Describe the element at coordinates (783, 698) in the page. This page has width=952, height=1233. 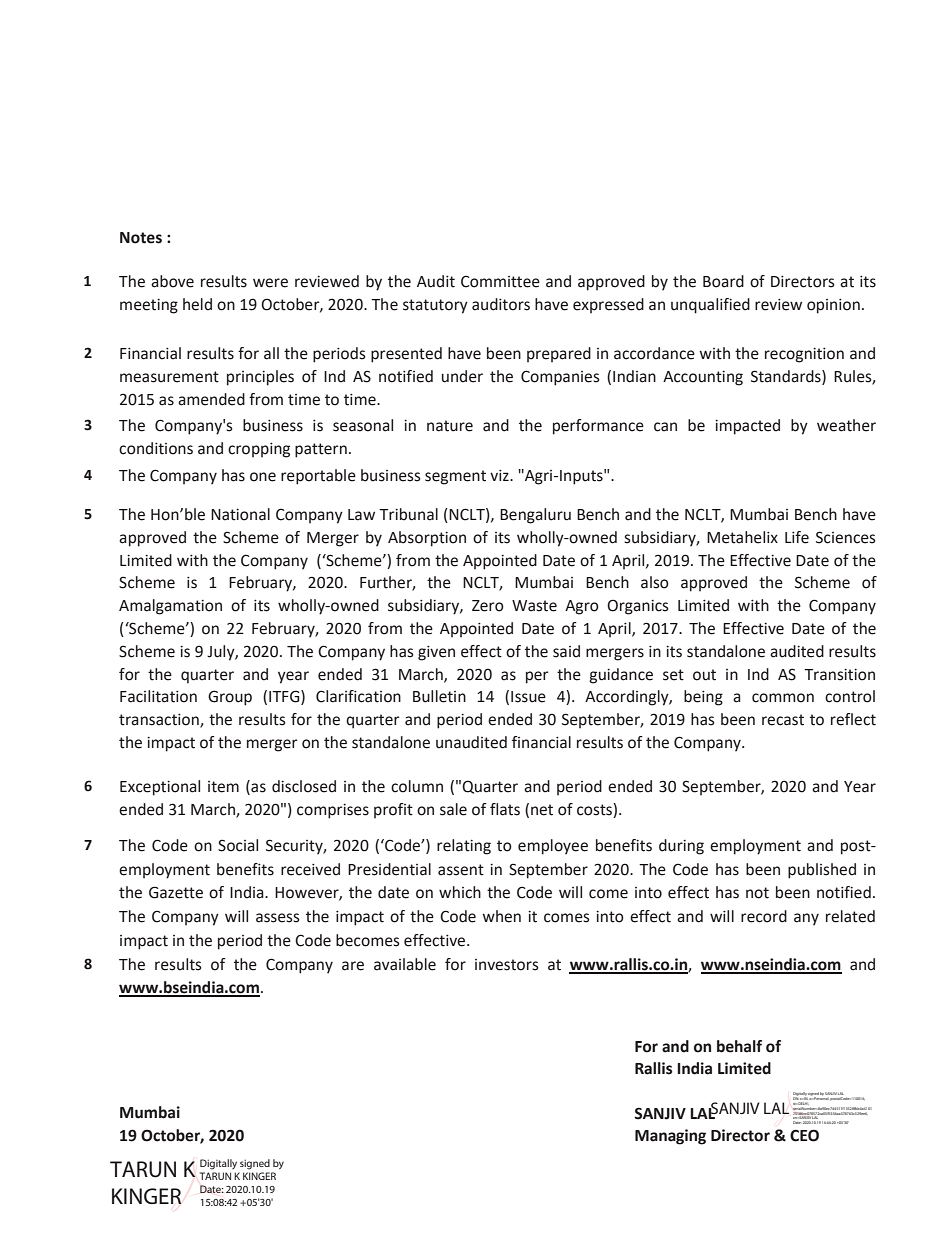
I see `common` at that location.
